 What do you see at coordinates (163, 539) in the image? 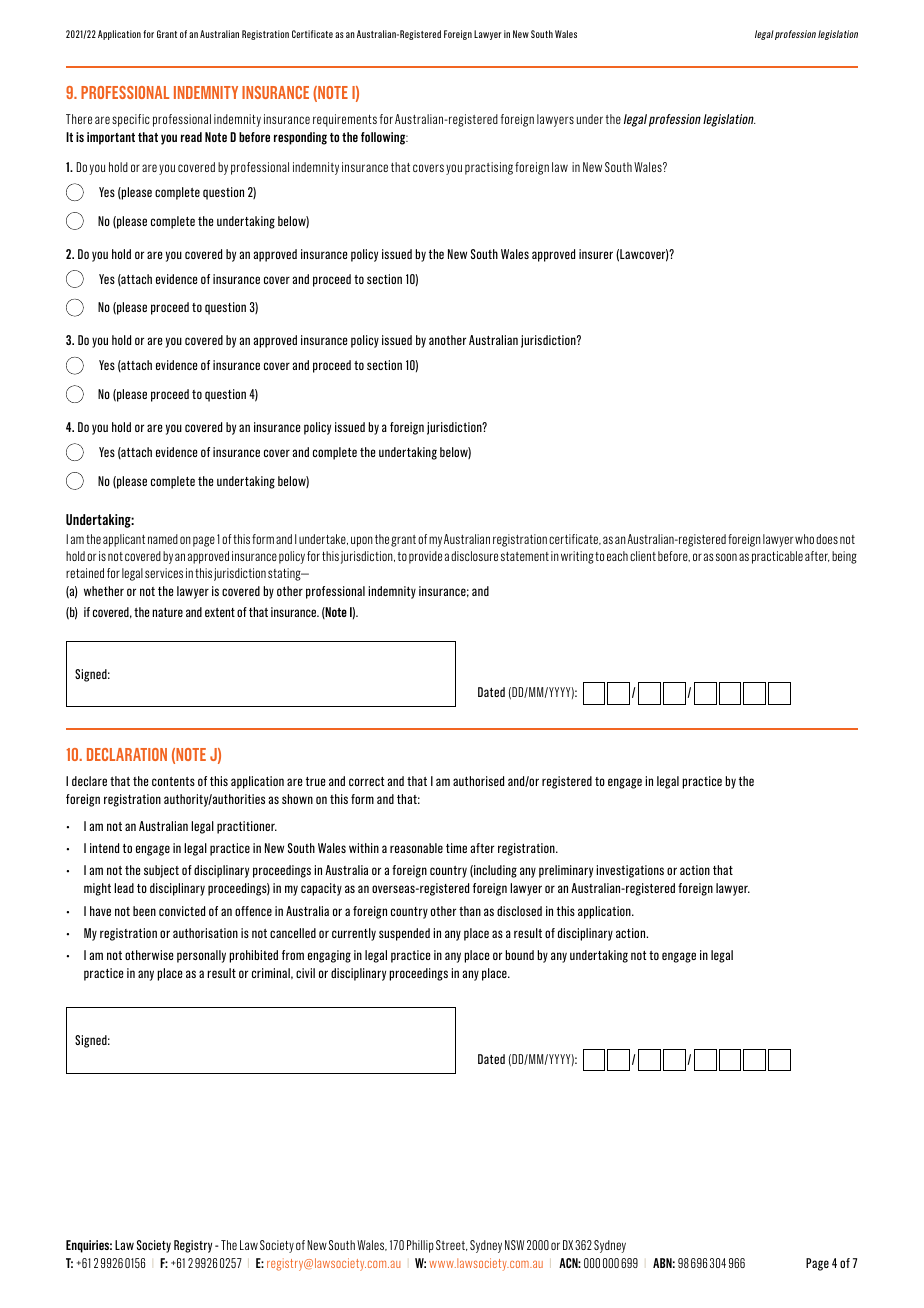
I see `named` at bounding box center [163, 539].
